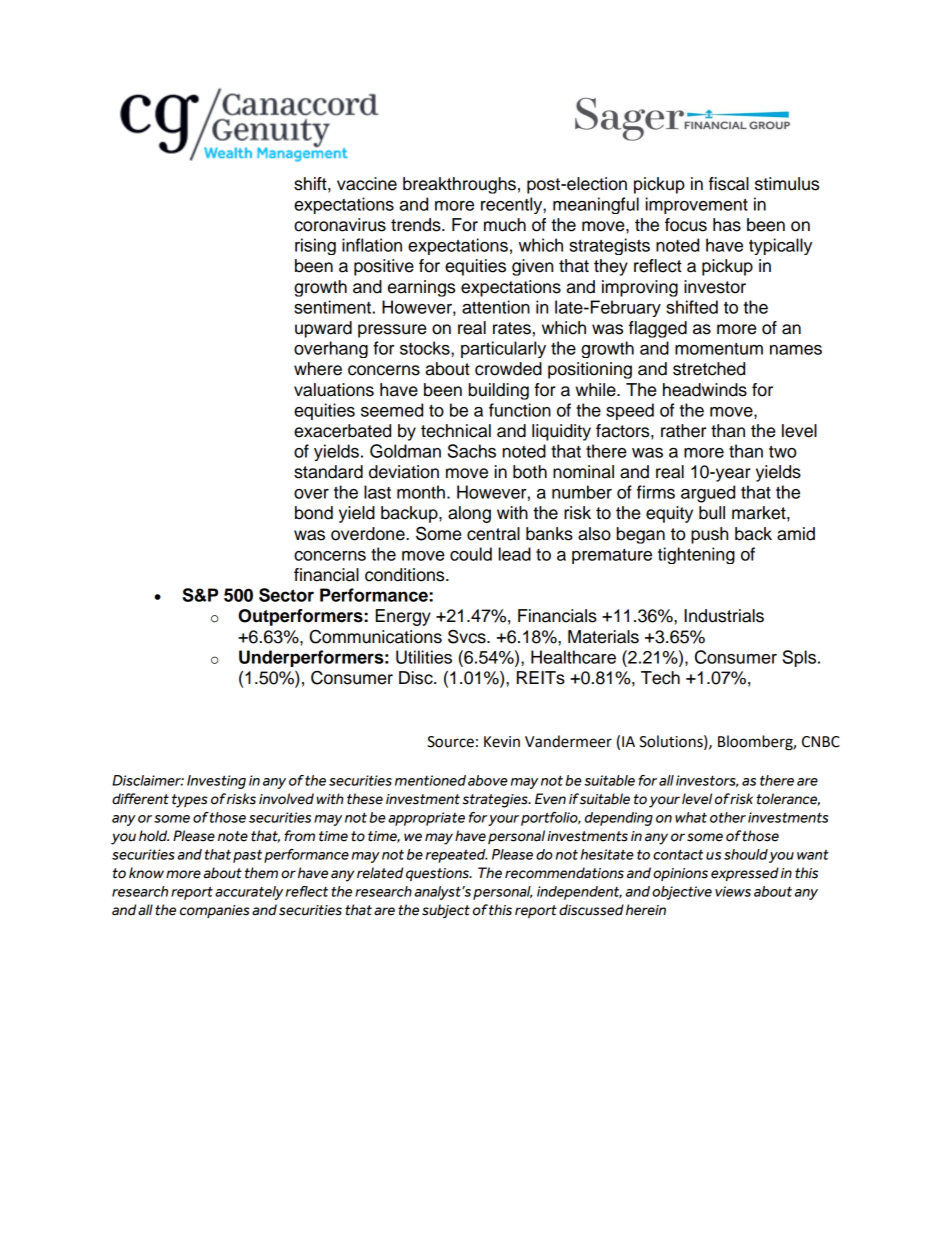 Image resolution: width=952 pixels, height=1233 pixels. Describe the element at coordinates (286, 595) in the page. I see `Sector` at that location.
